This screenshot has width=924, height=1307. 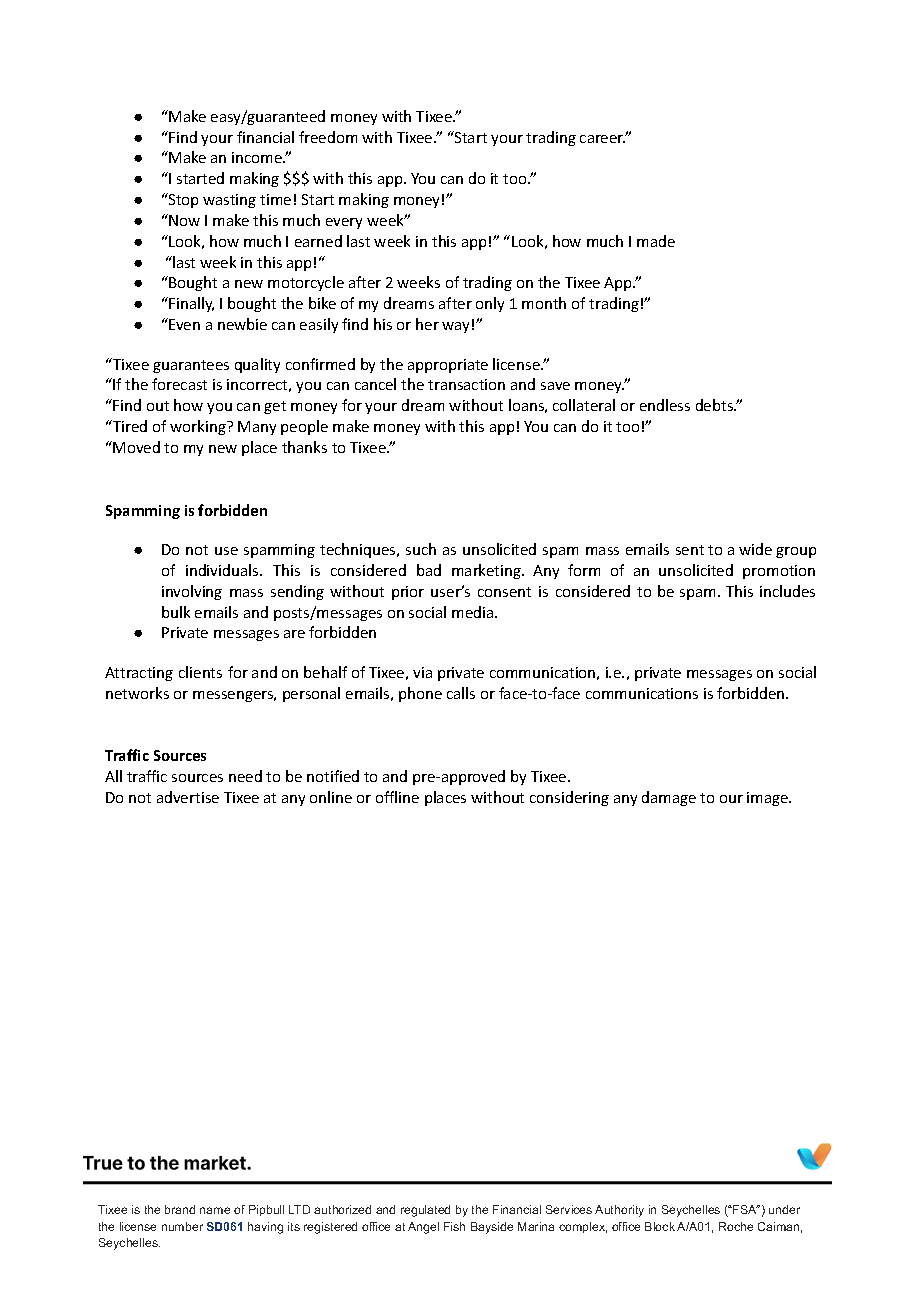 I want to click on made, so click(x=656, y=241).
